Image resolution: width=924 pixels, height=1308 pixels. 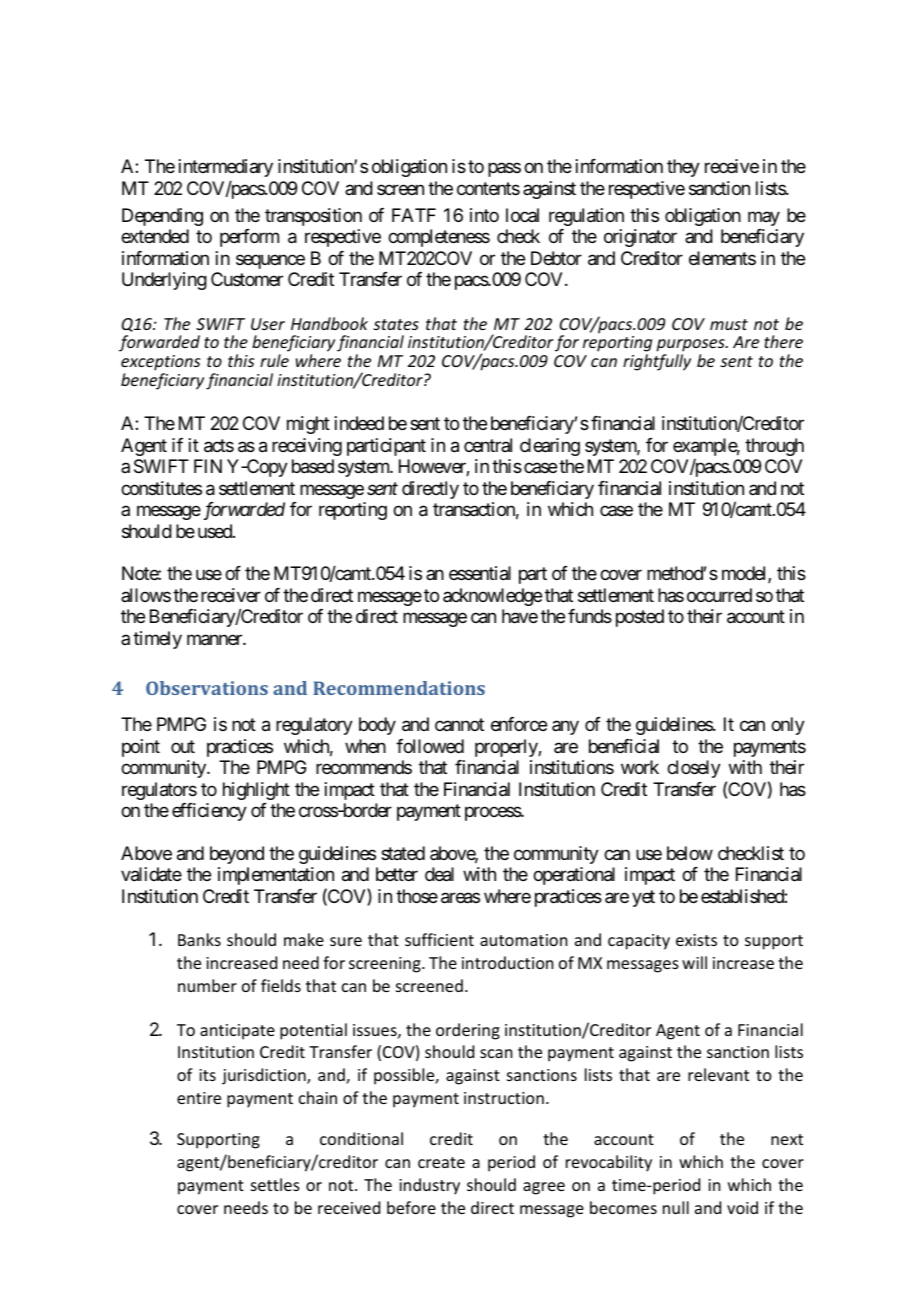 What do you see at coordinates (484, 215) in the image?
I see `into` at bounding box center [484, 215].
